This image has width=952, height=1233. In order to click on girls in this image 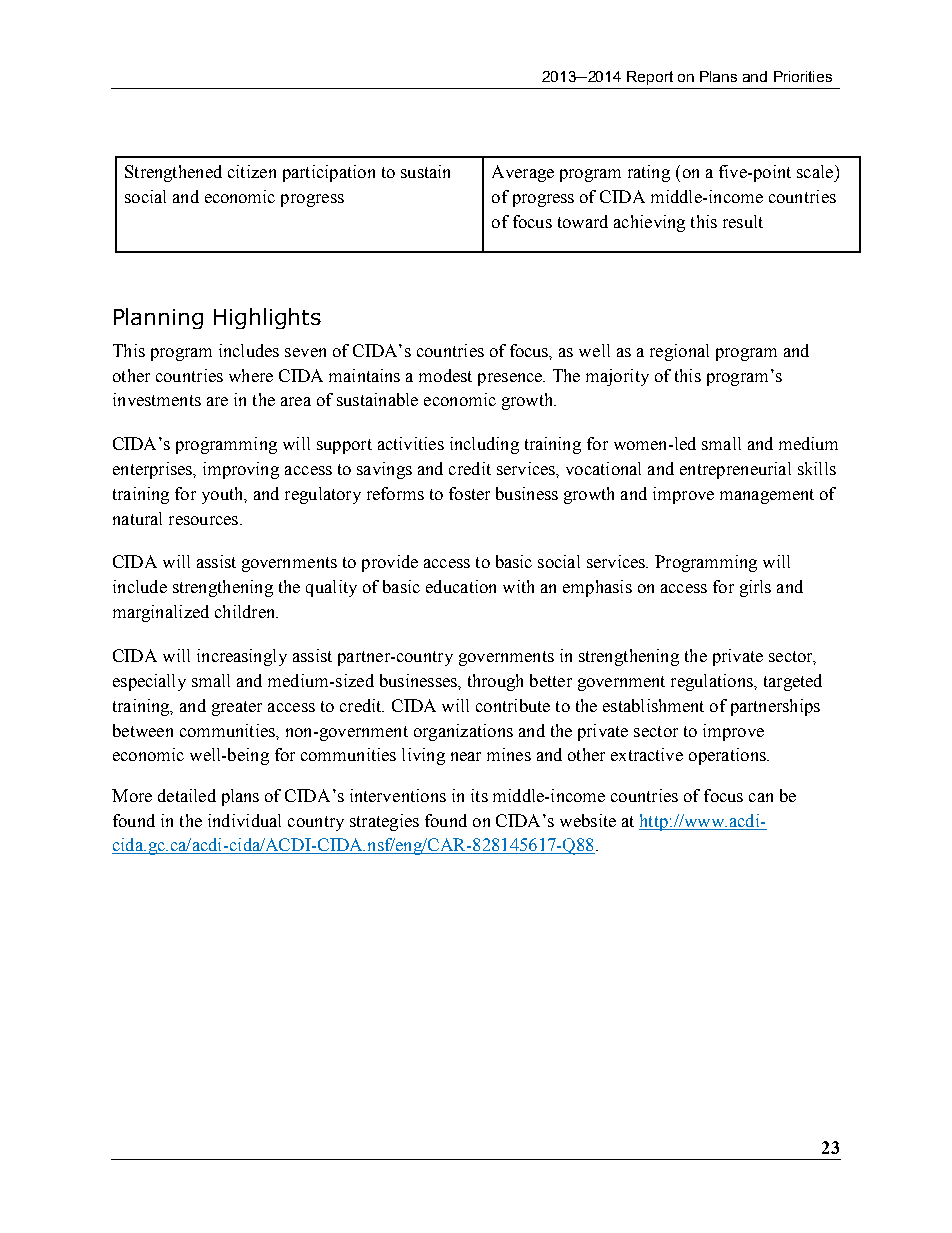, I will do `click(755, 588)`.
